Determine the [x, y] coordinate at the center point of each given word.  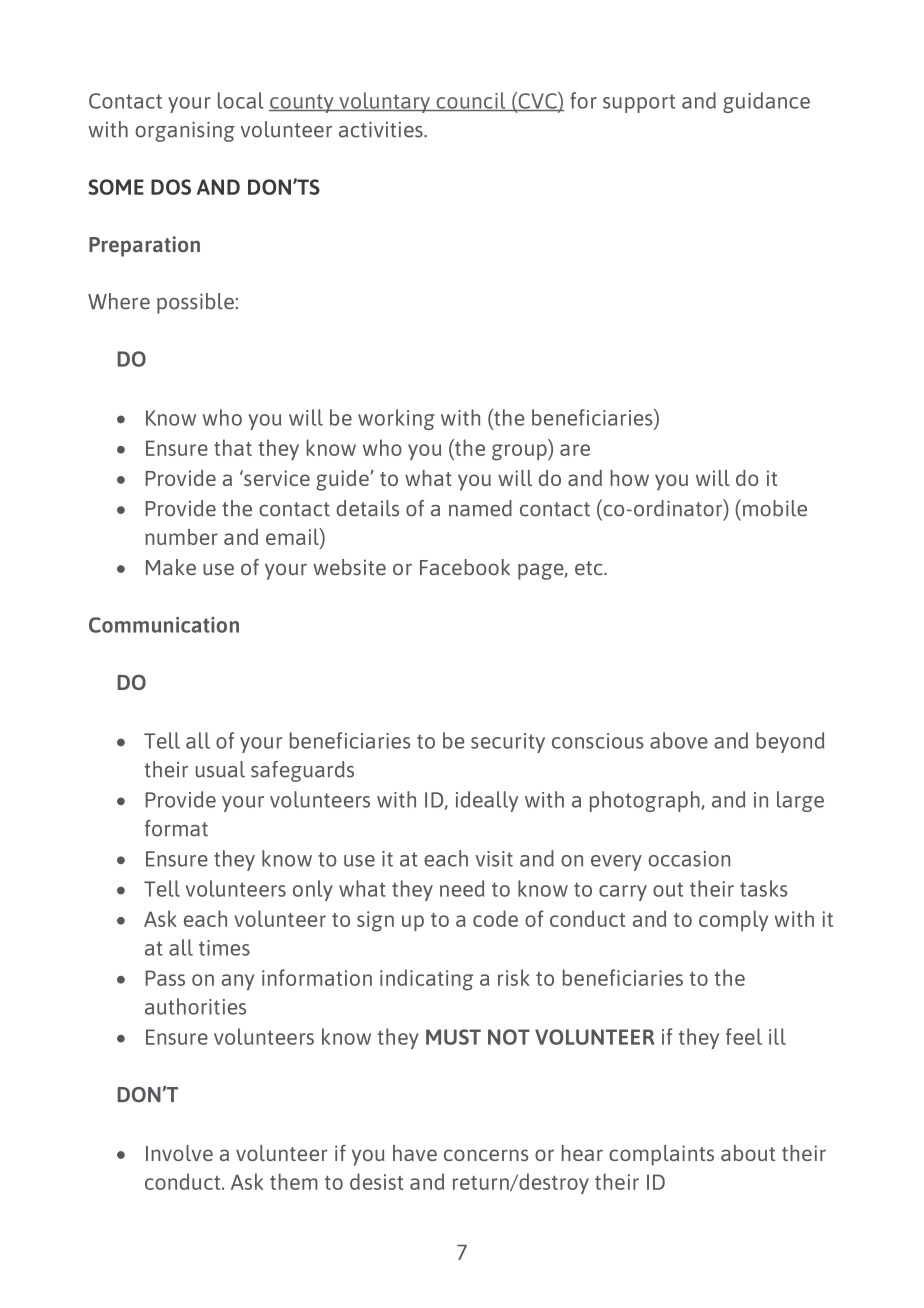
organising [185, 131]
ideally [487, 801]
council [471, 101]
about [748, 1153]
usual [220, 769]
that [233, 447]
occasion [689, 859]
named [480, 508]
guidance [766, 102]
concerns [486, 1155]
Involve [179, 1153]
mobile [773, 508]
